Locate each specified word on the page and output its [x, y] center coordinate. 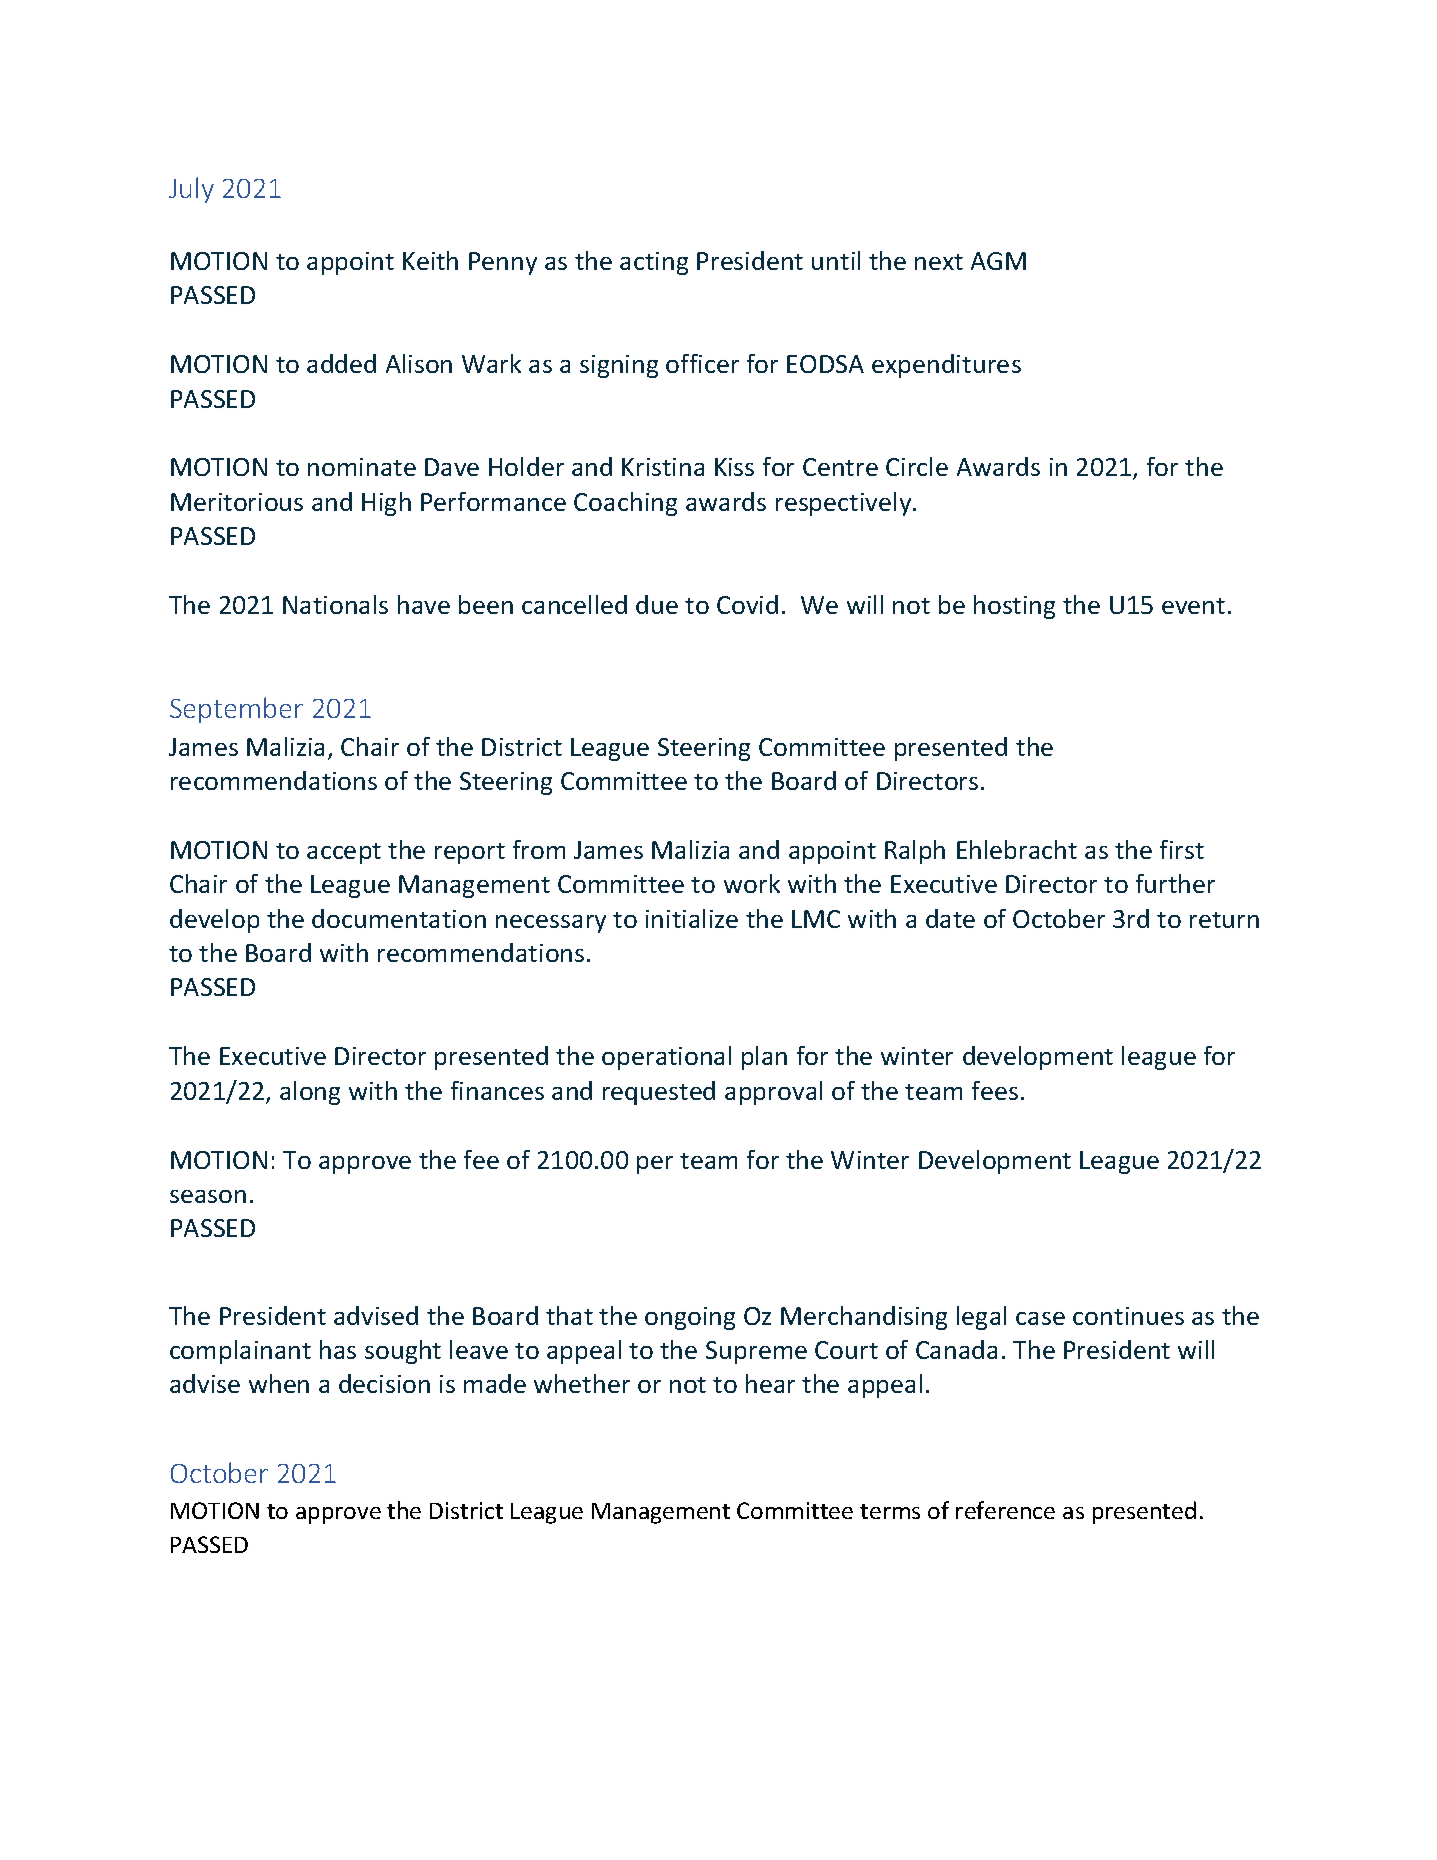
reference [1005, 1510]
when [279, 1383]
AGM [998, 261]
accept [344, 853]
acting [654, 263]
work [752, 883]
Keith [430, 260]
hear [770, 1383]
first [1182, 849]
